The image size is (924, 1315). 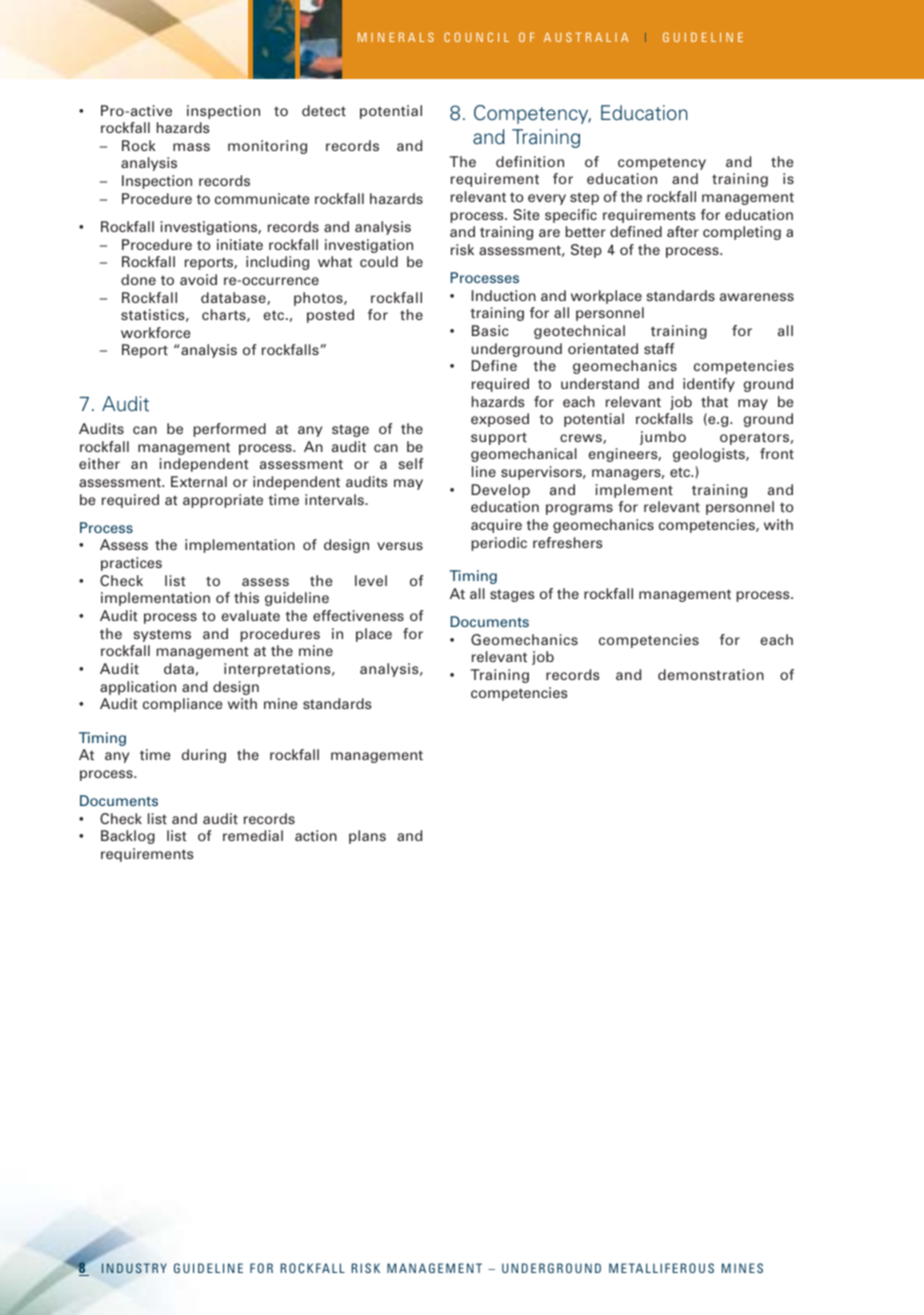 I want to click on performed, so click(x=229, y=430).
